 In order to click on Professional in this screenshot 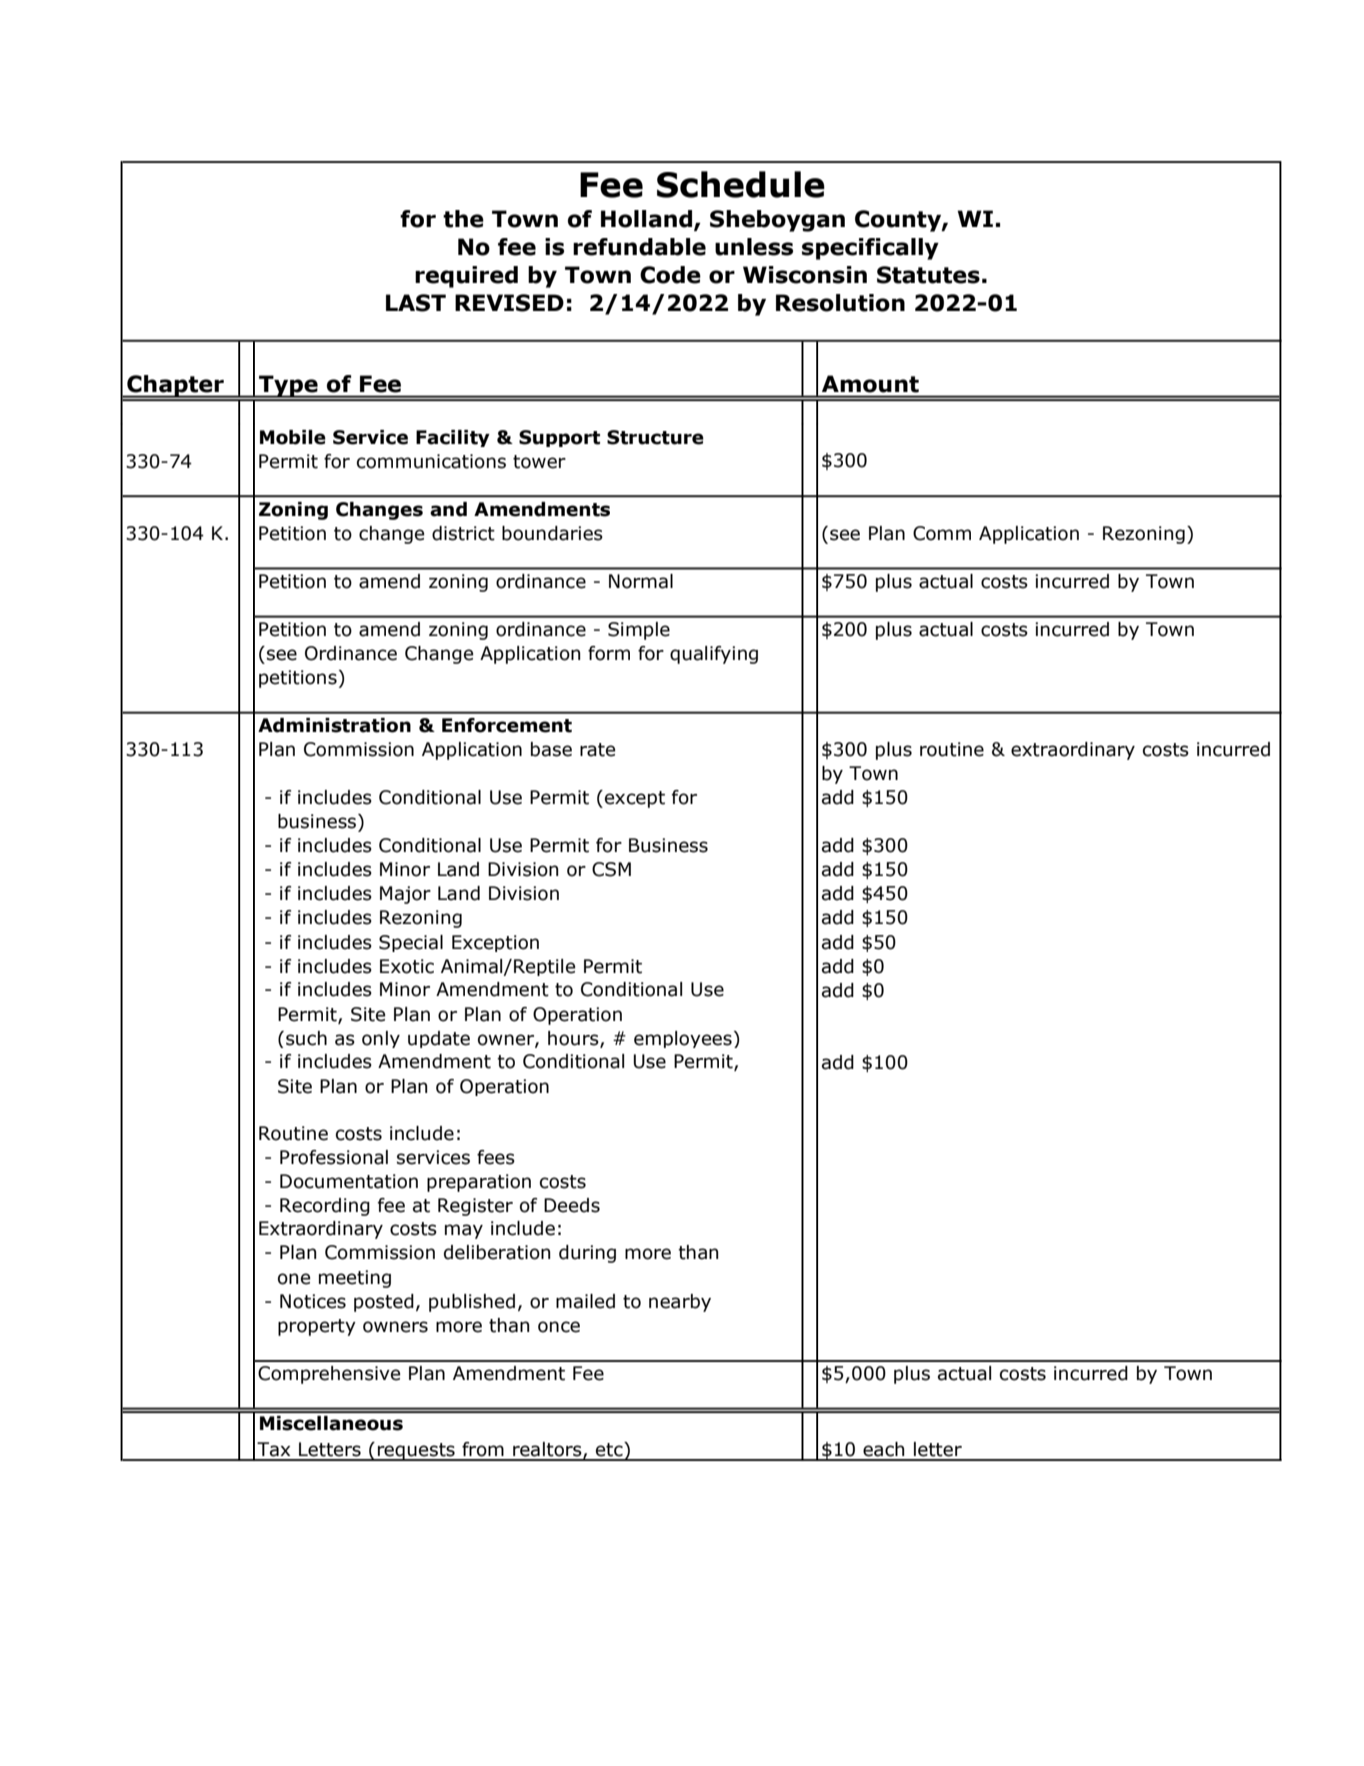, I will do `click(334, 1157)`.
